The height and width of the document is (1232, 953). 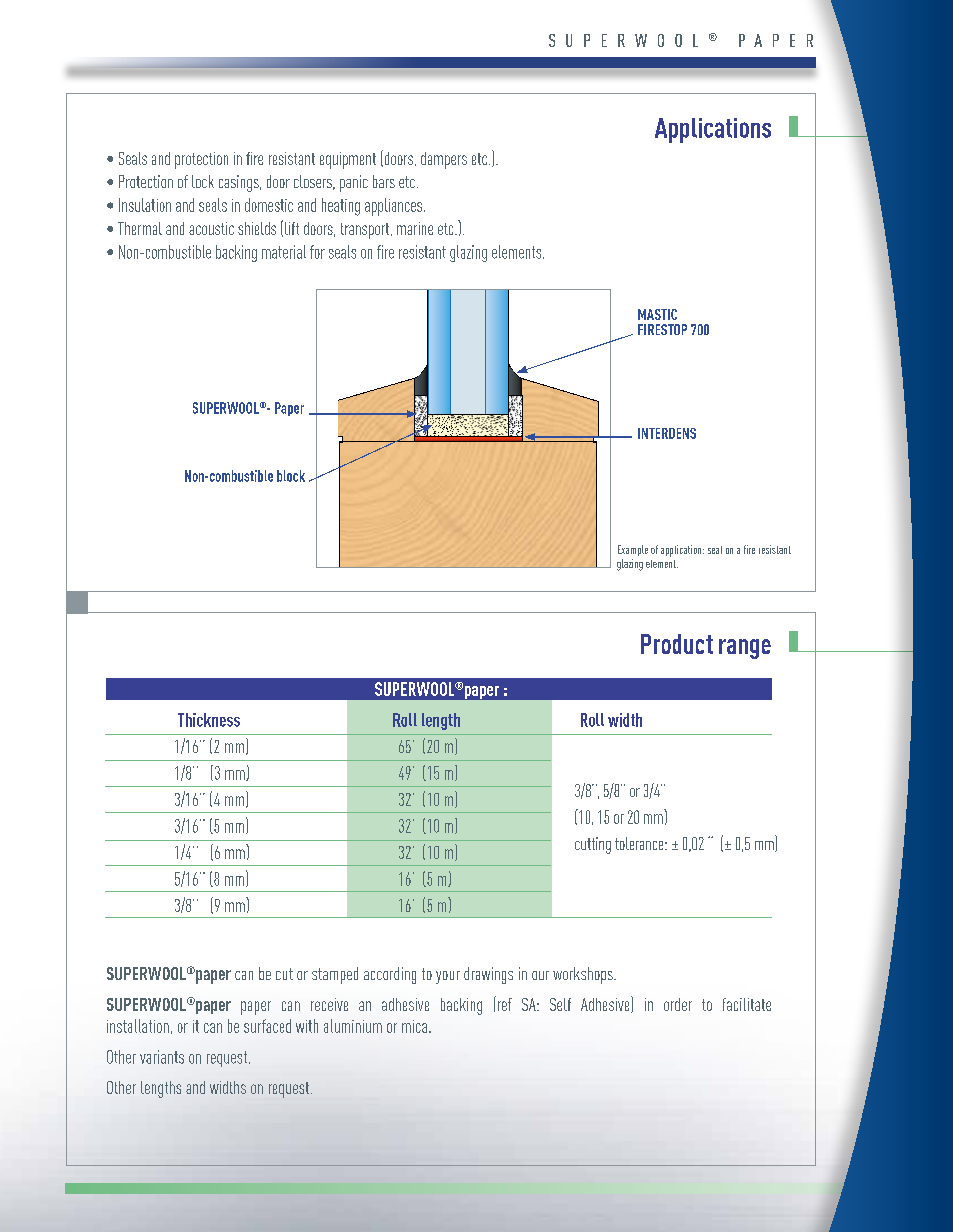 I want to click on Product, so click(x=677, y=644).
